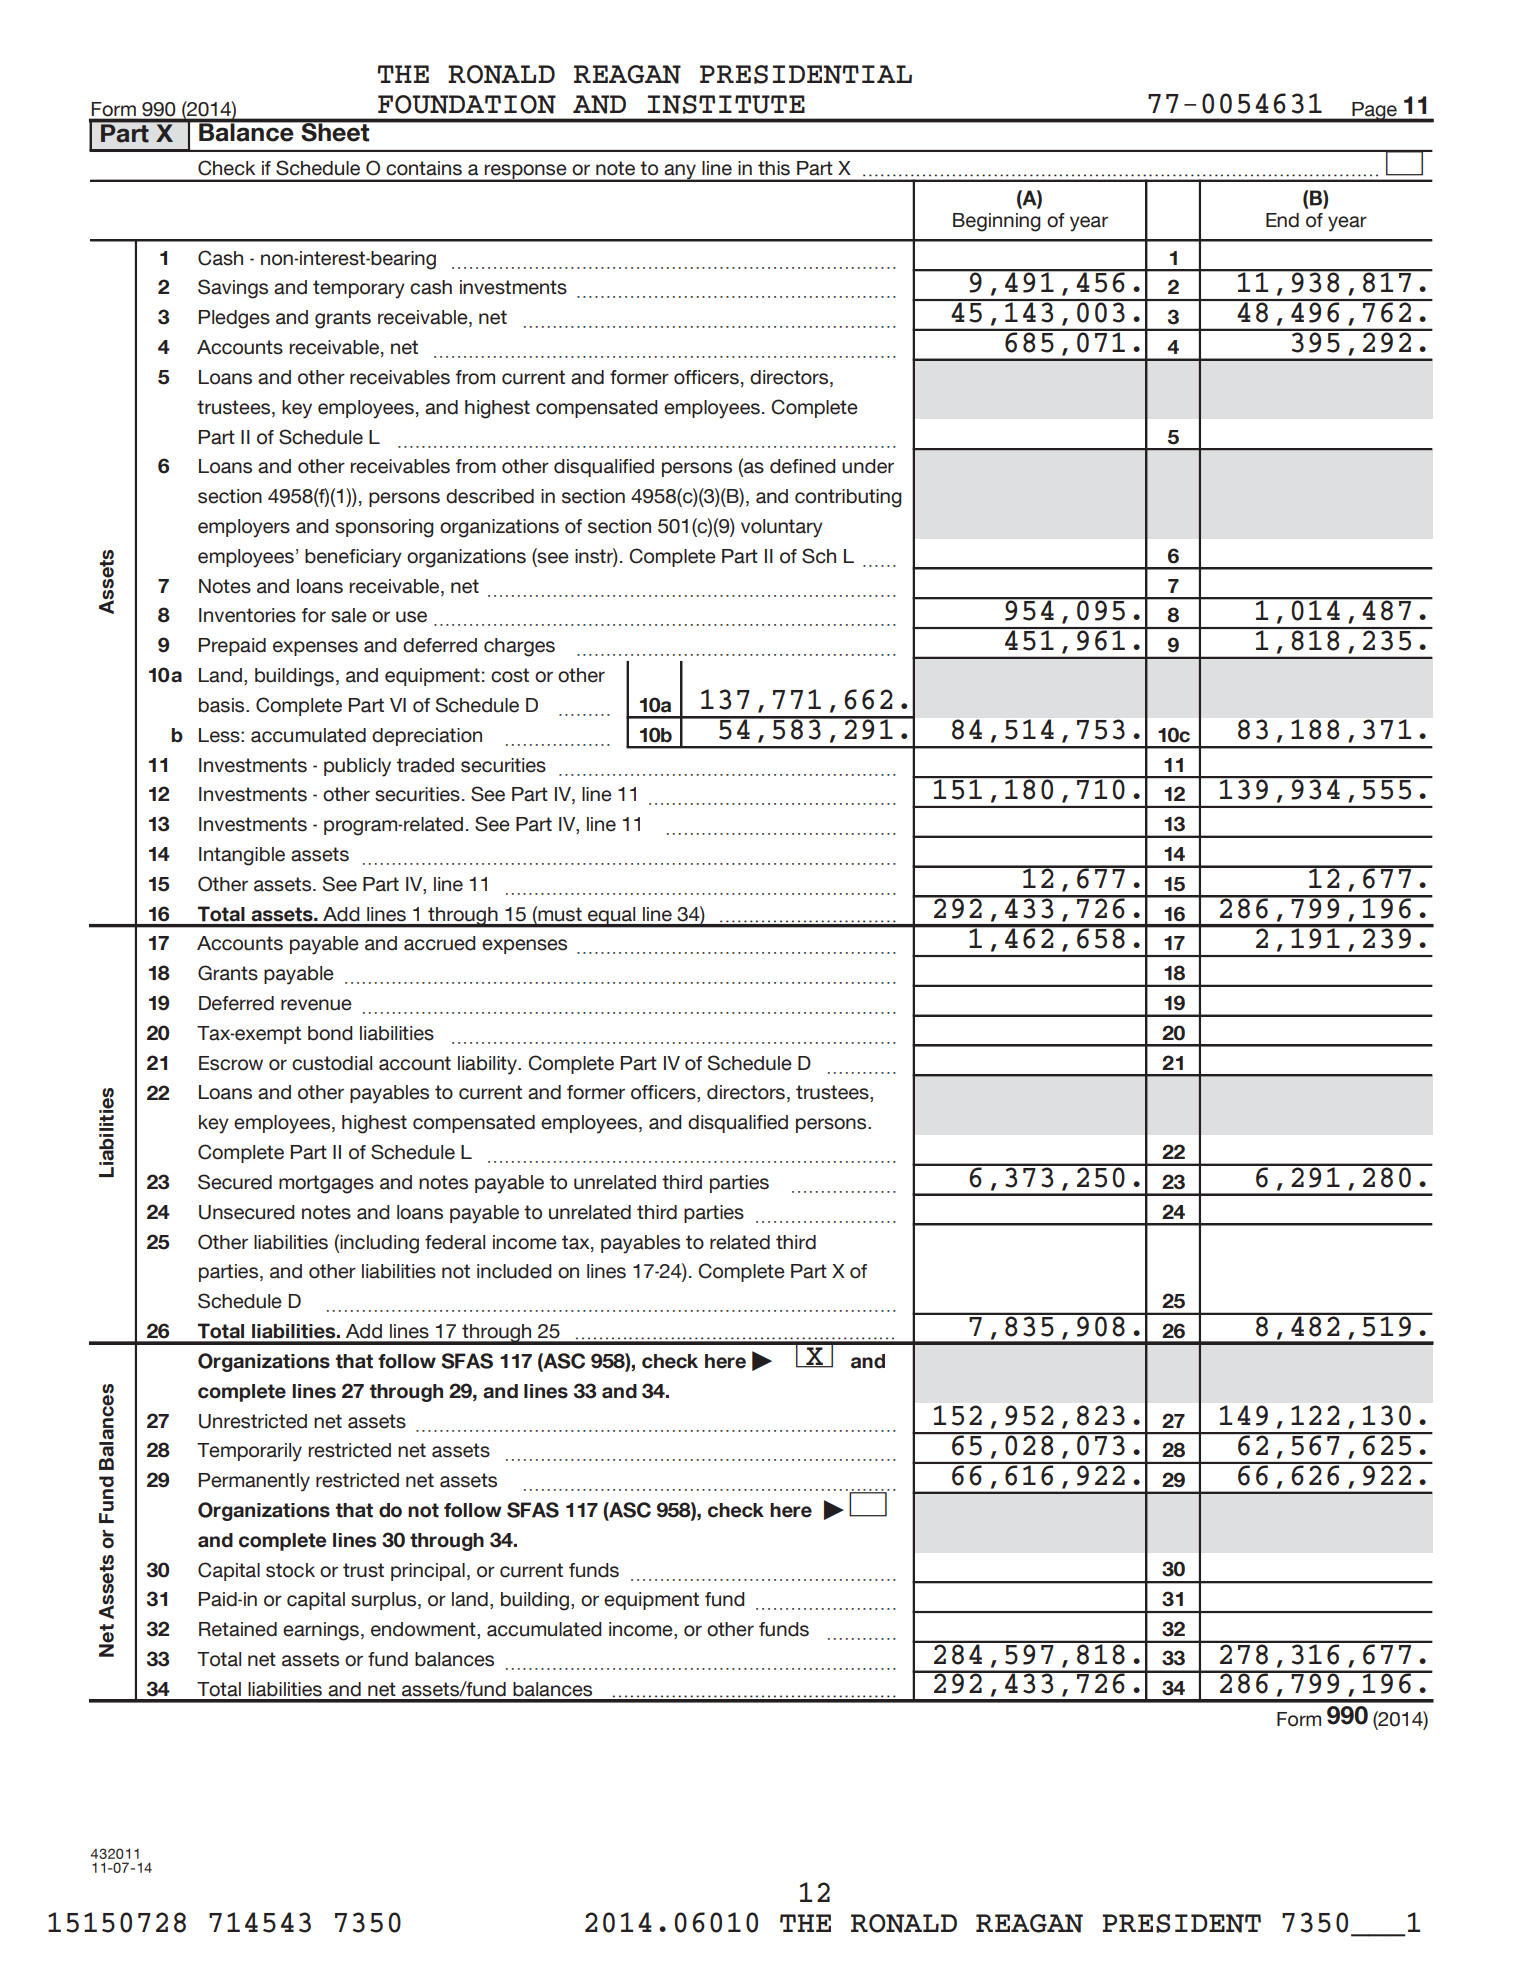 The height and width of the screenshot is (1968, 1520). I want to click on described, so click(490, 496).
